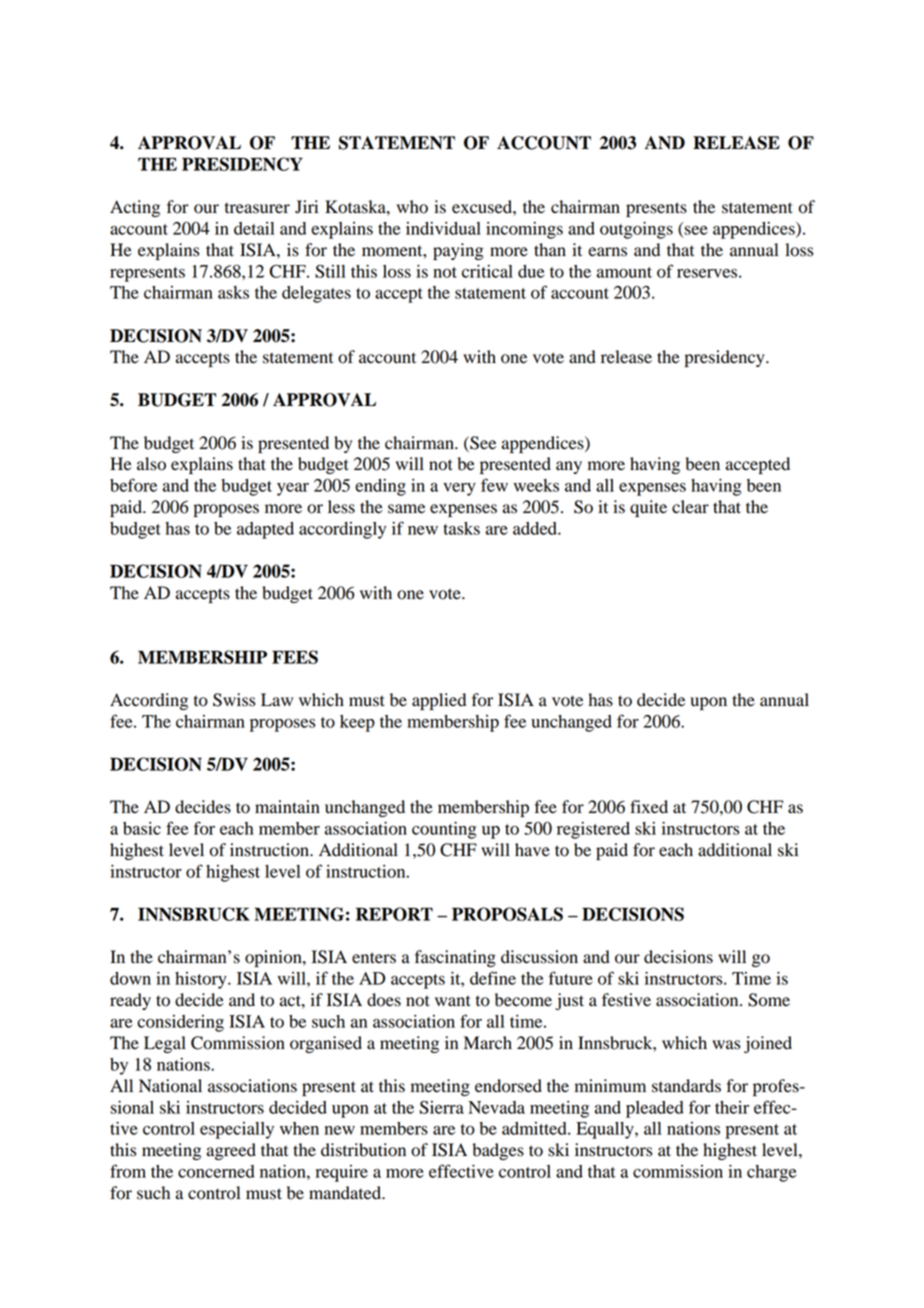 This screenshot has width=924, height=1308. What do you see at coordinates (254, 228) in the screenshot?
I see `detail` at bounding box center [254, 228].
